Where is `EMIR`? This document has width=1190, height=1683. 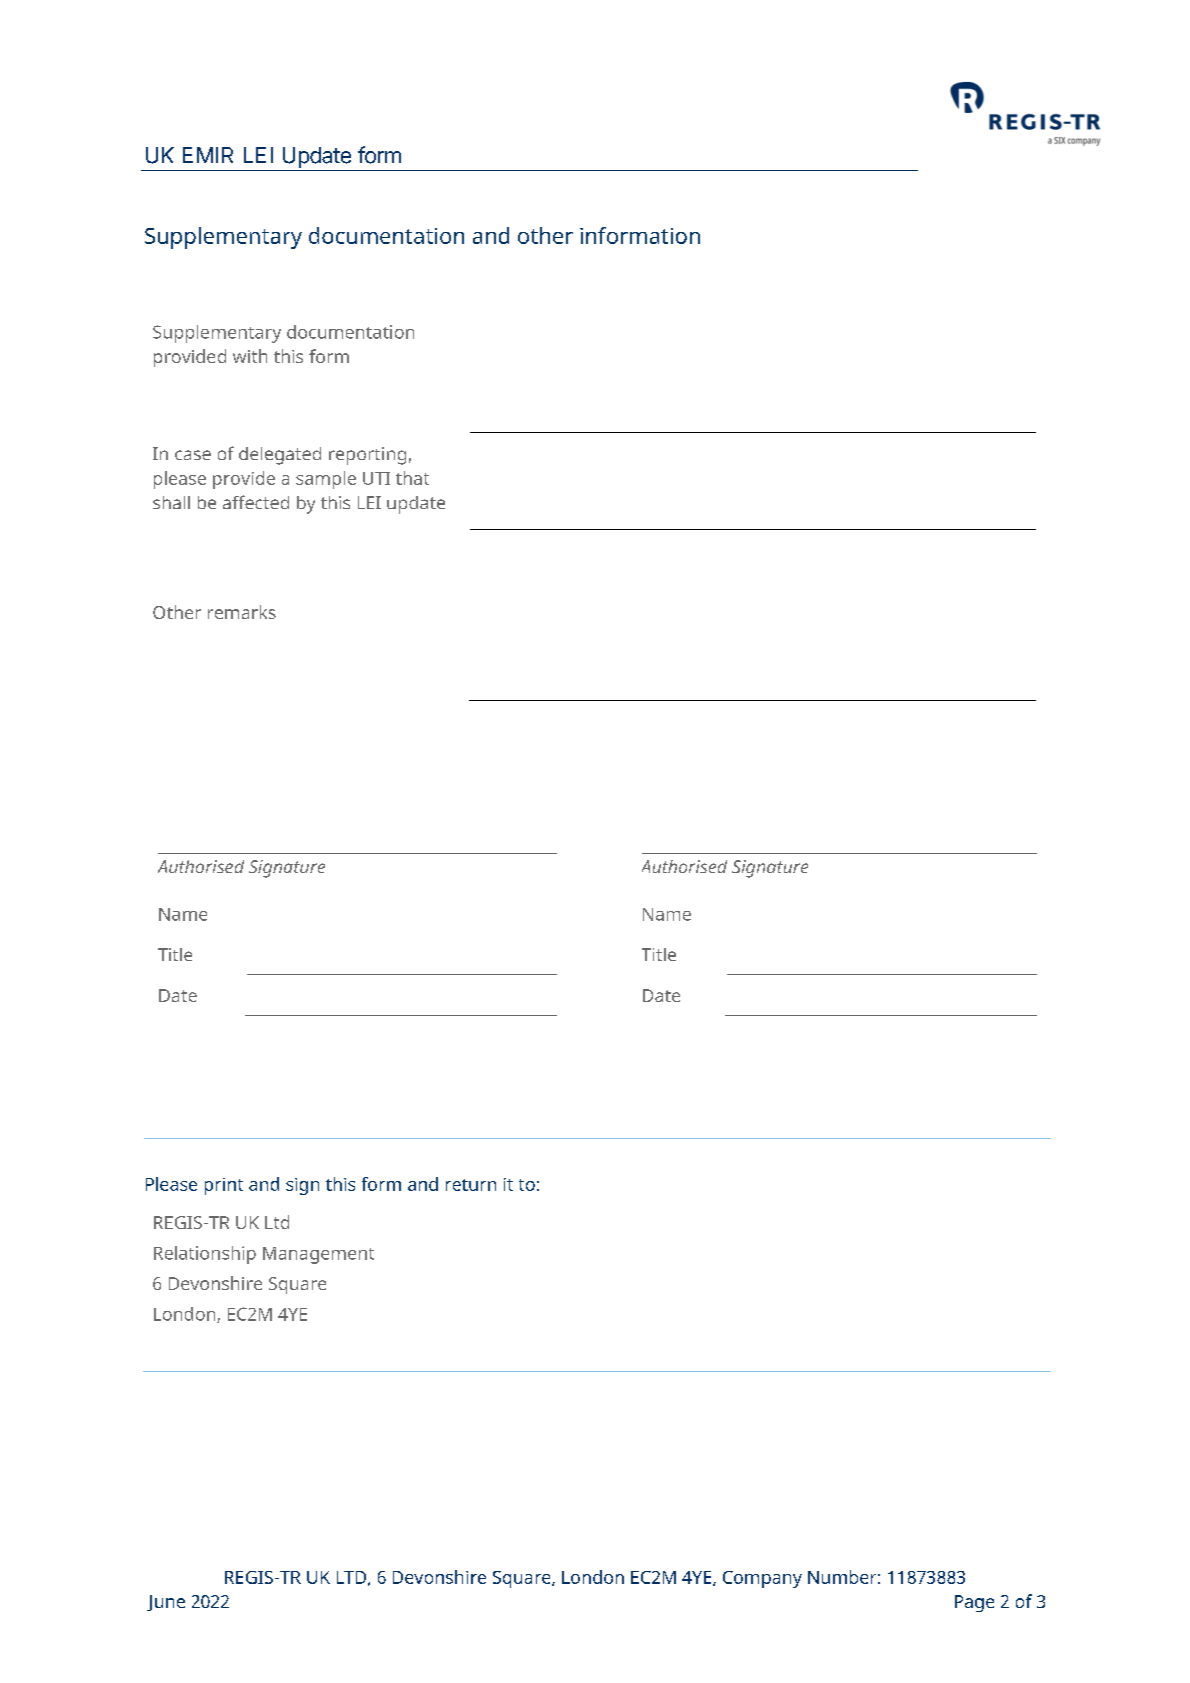 EMIR is located at coordinates (208, 155).
